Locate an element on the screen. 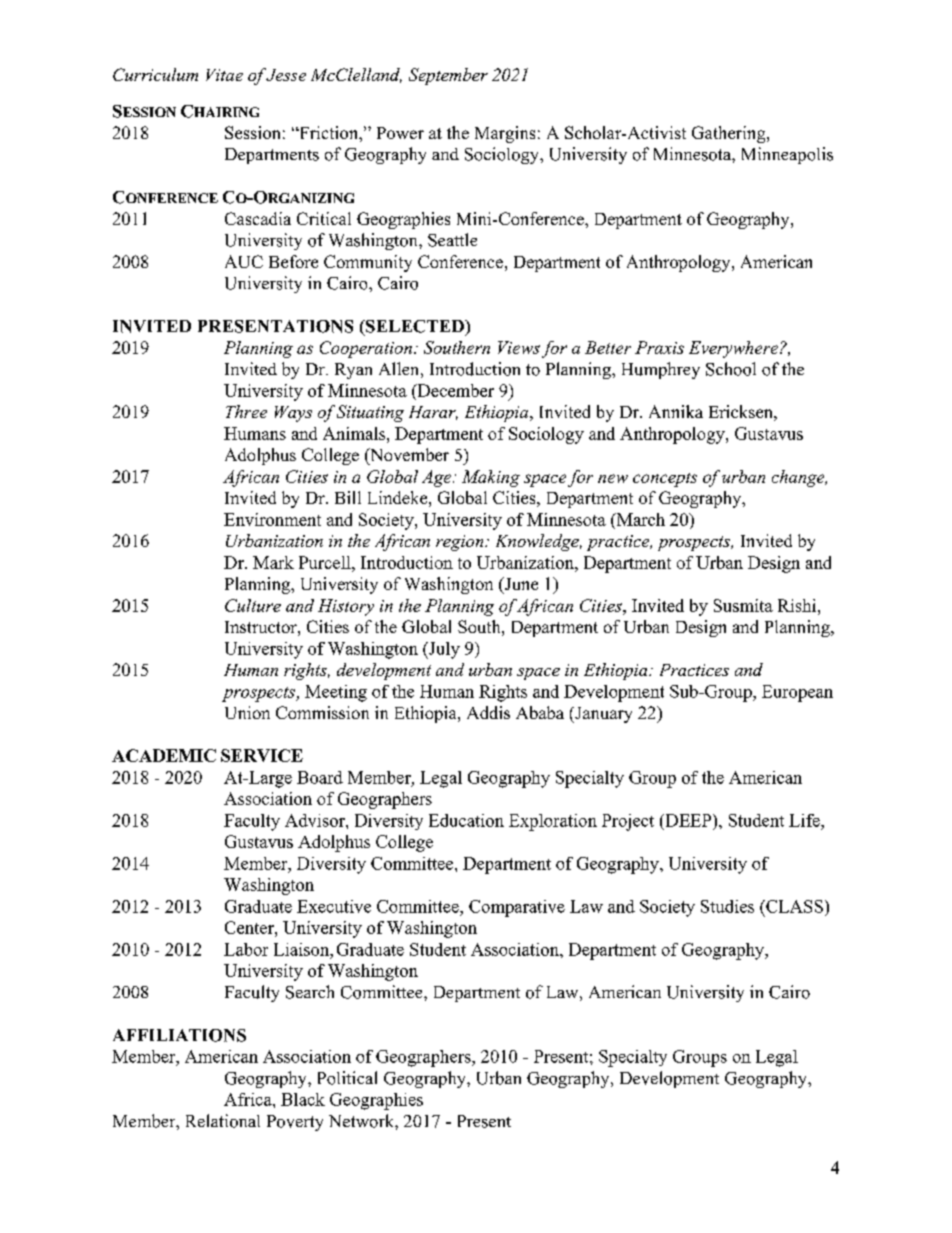  Everywhere is located at coordinates (733, 349).
